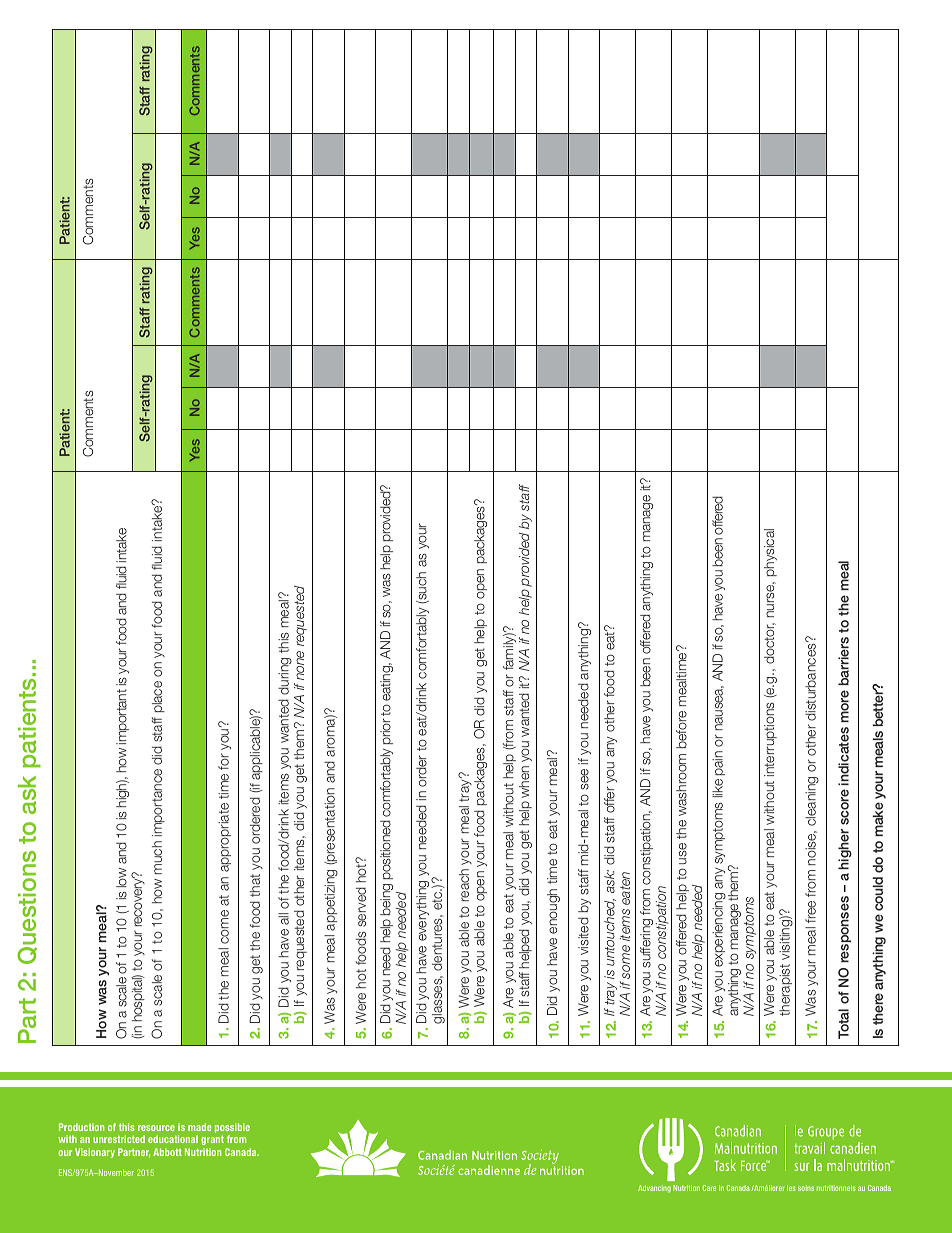  What do you see at coordinates (212, 1140) in the screenshot?
I see `grant` at bounding box center [212, 1140].
